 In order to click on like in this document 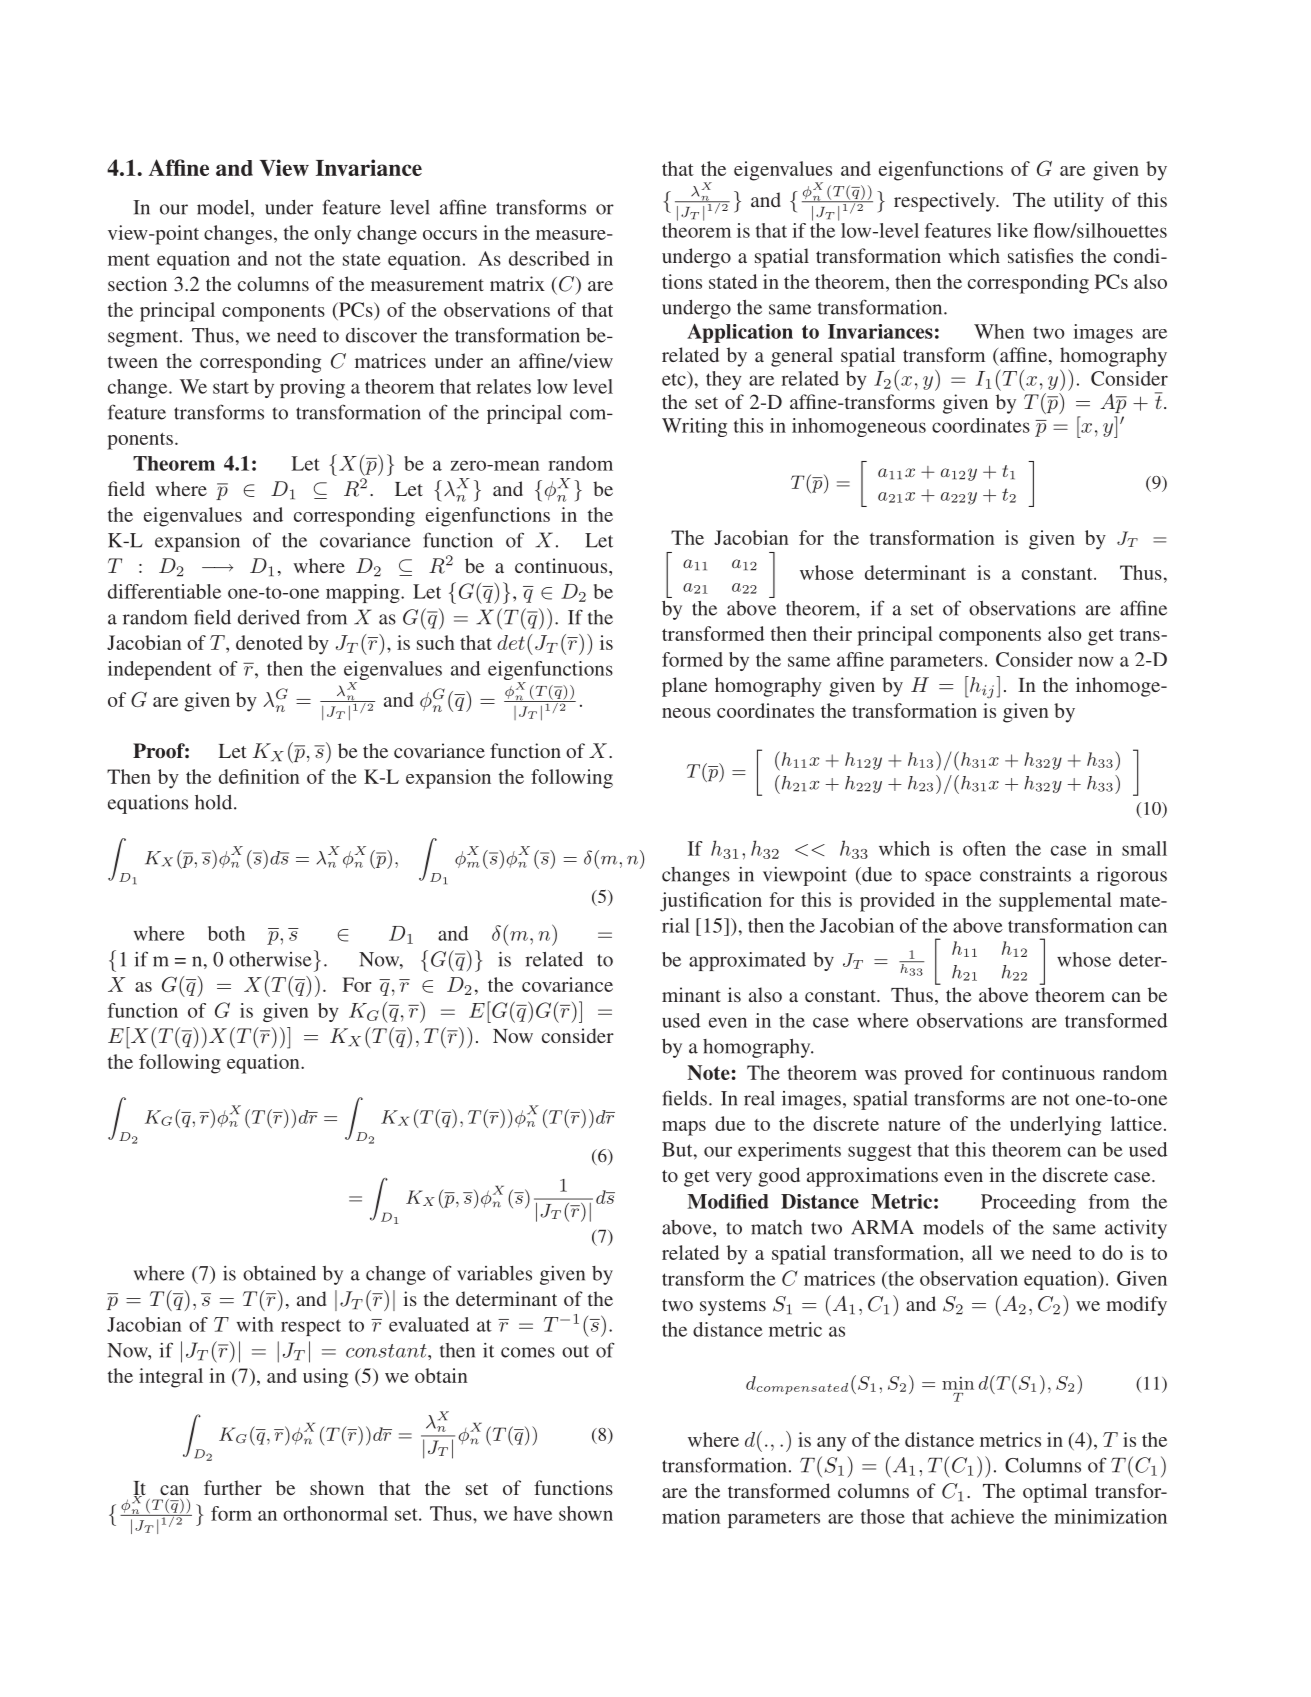, I will do `click(1012, 230)`.
